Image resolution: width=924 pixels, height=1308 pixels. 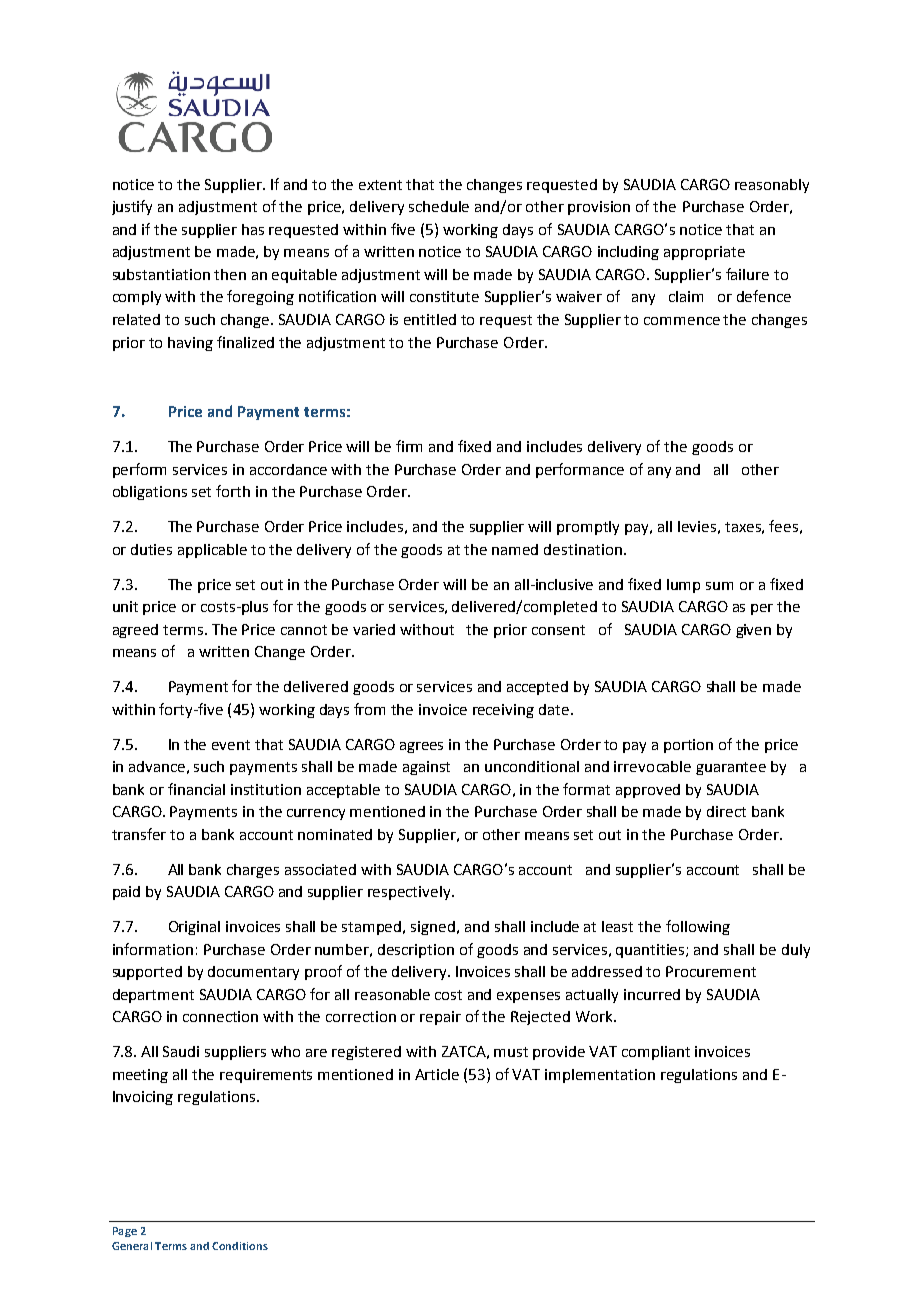 What do you see at coordinates (515, 549) in the page?
I see `named` at bounding box center [515, 549].
